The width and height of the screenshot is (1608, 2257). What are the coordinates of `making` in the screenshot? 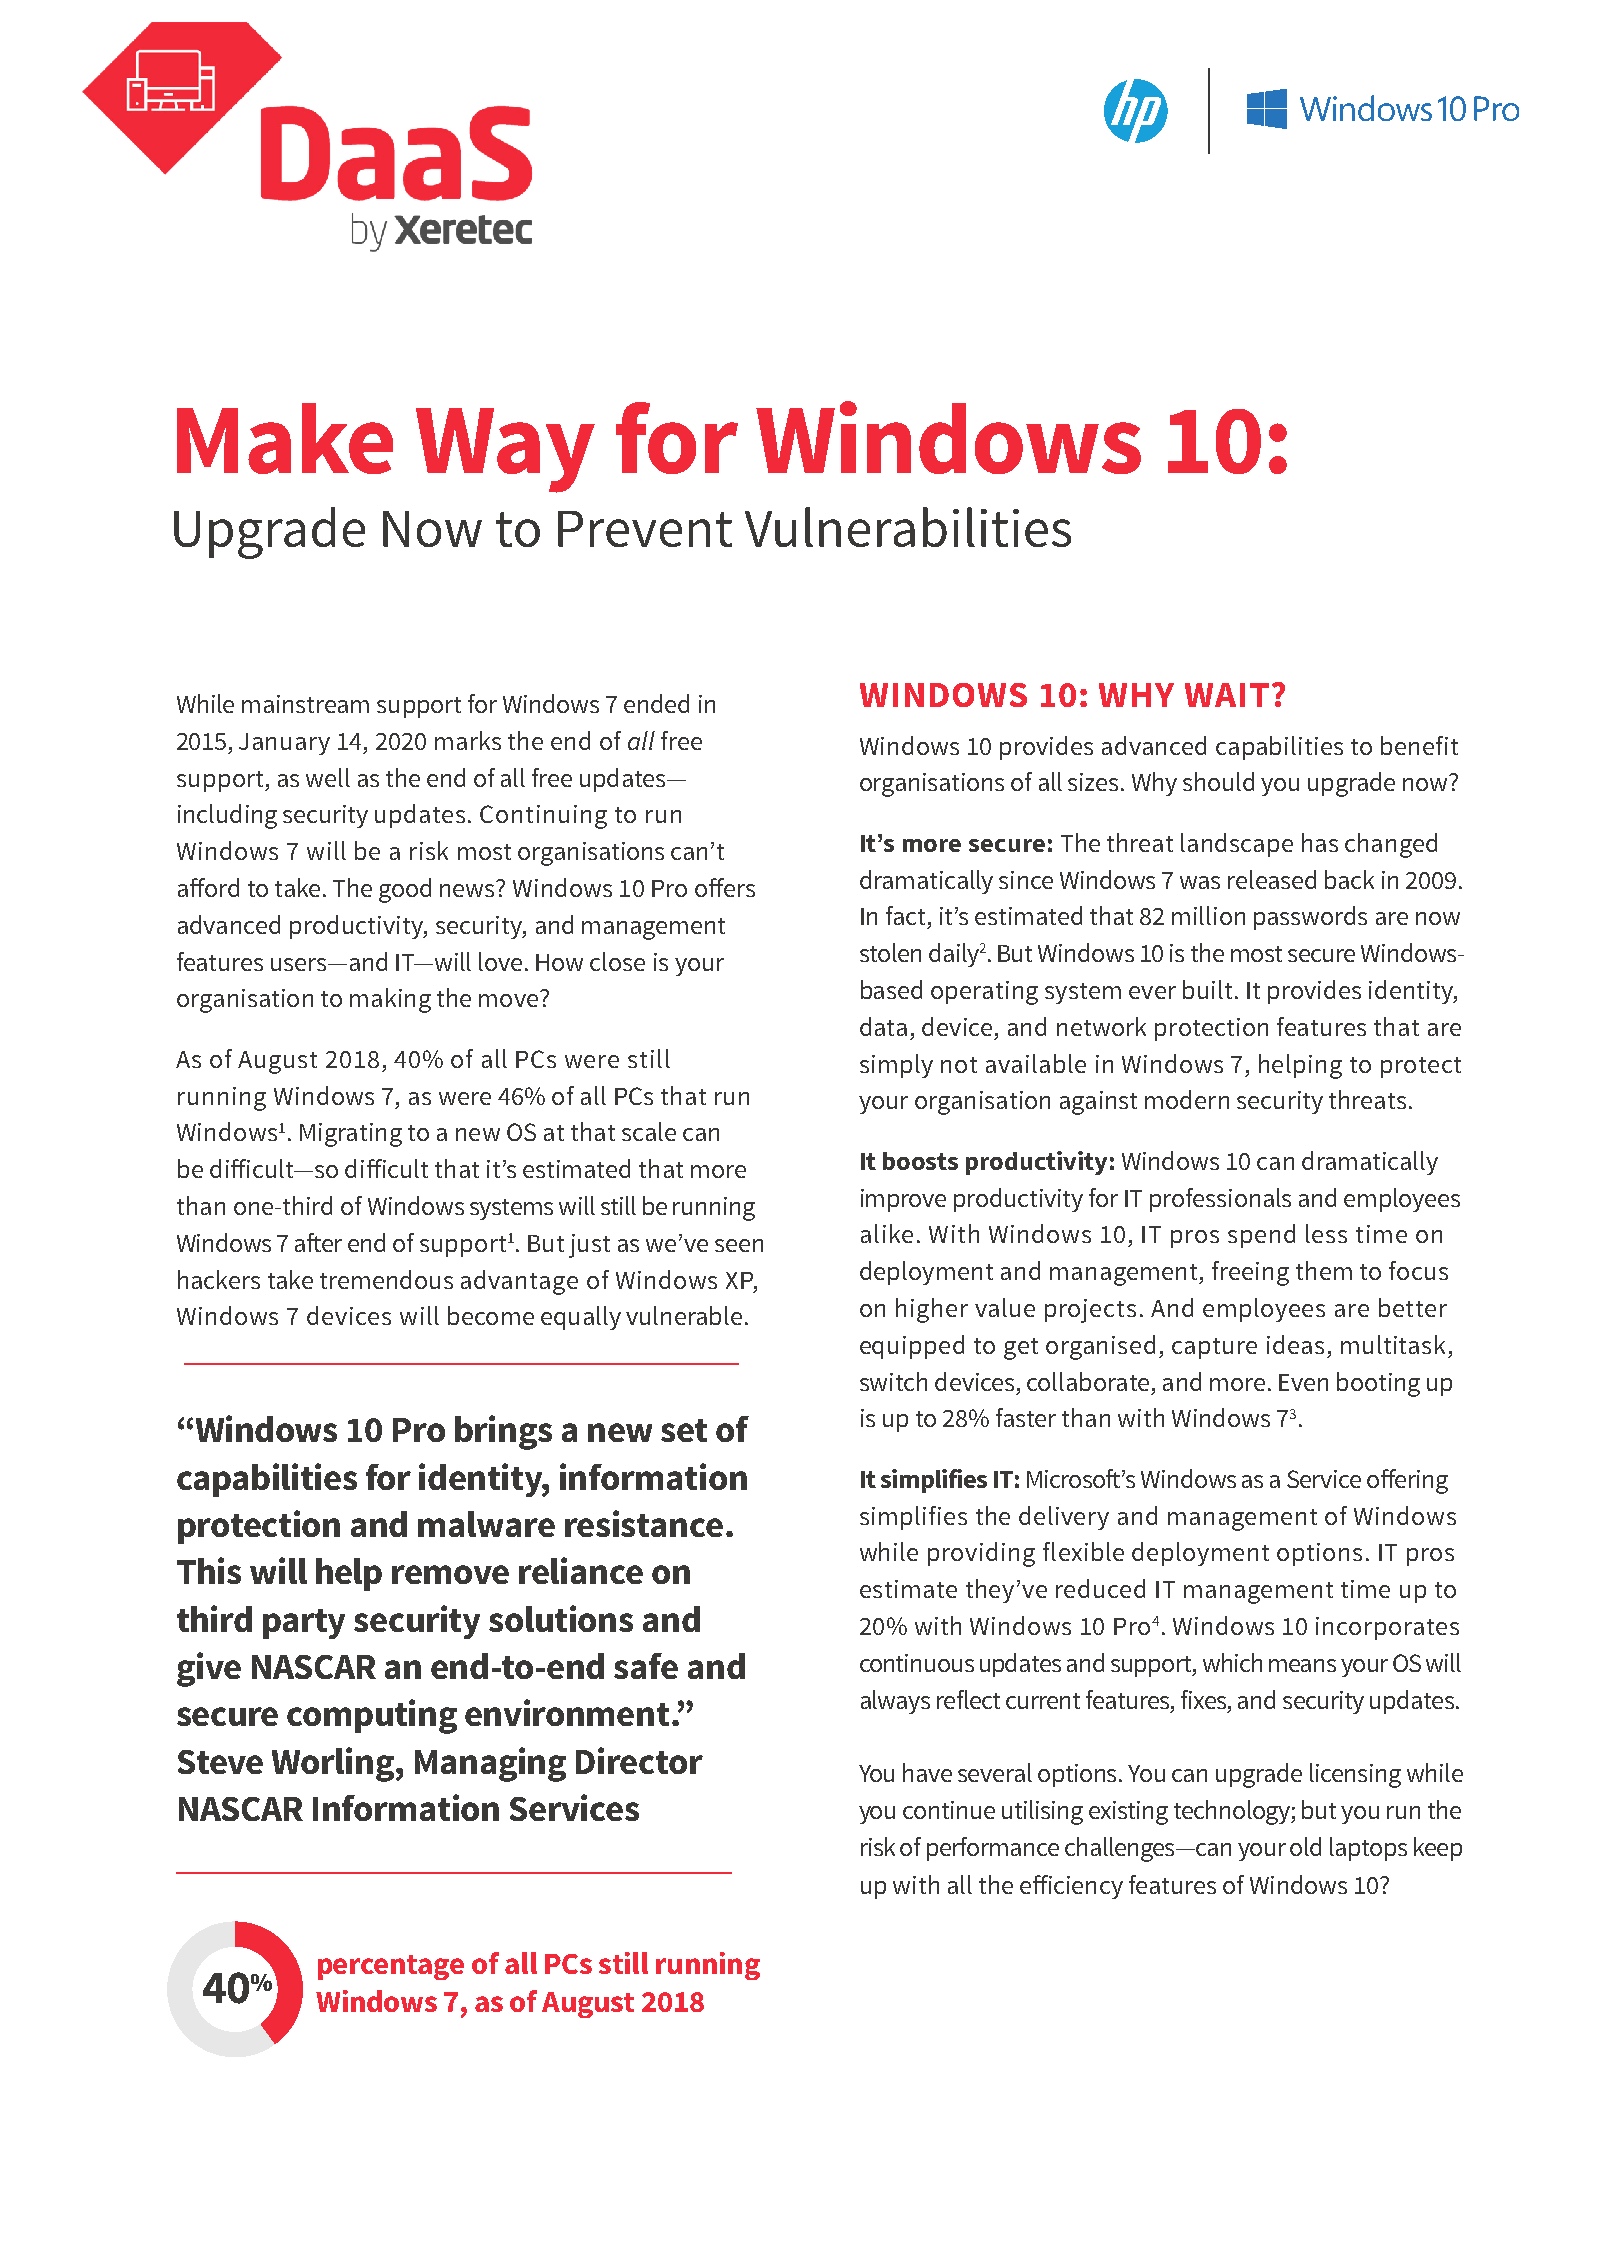 It's located at (390, 1000).
